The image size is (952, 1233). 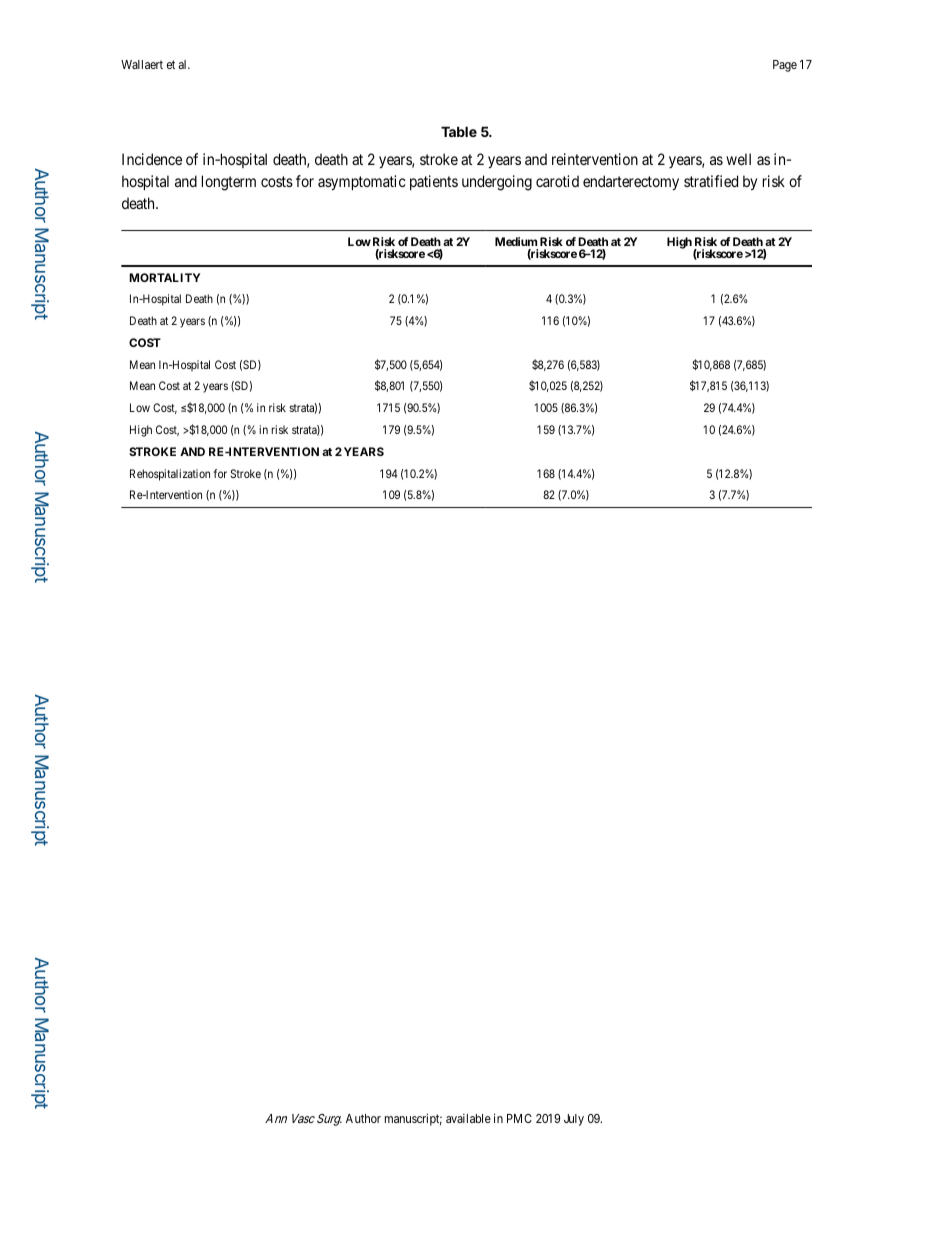 What do you see at coordinates (164, 277) in the screenshot?
I see `MORTALITY` at bounding box center [164, 277].
